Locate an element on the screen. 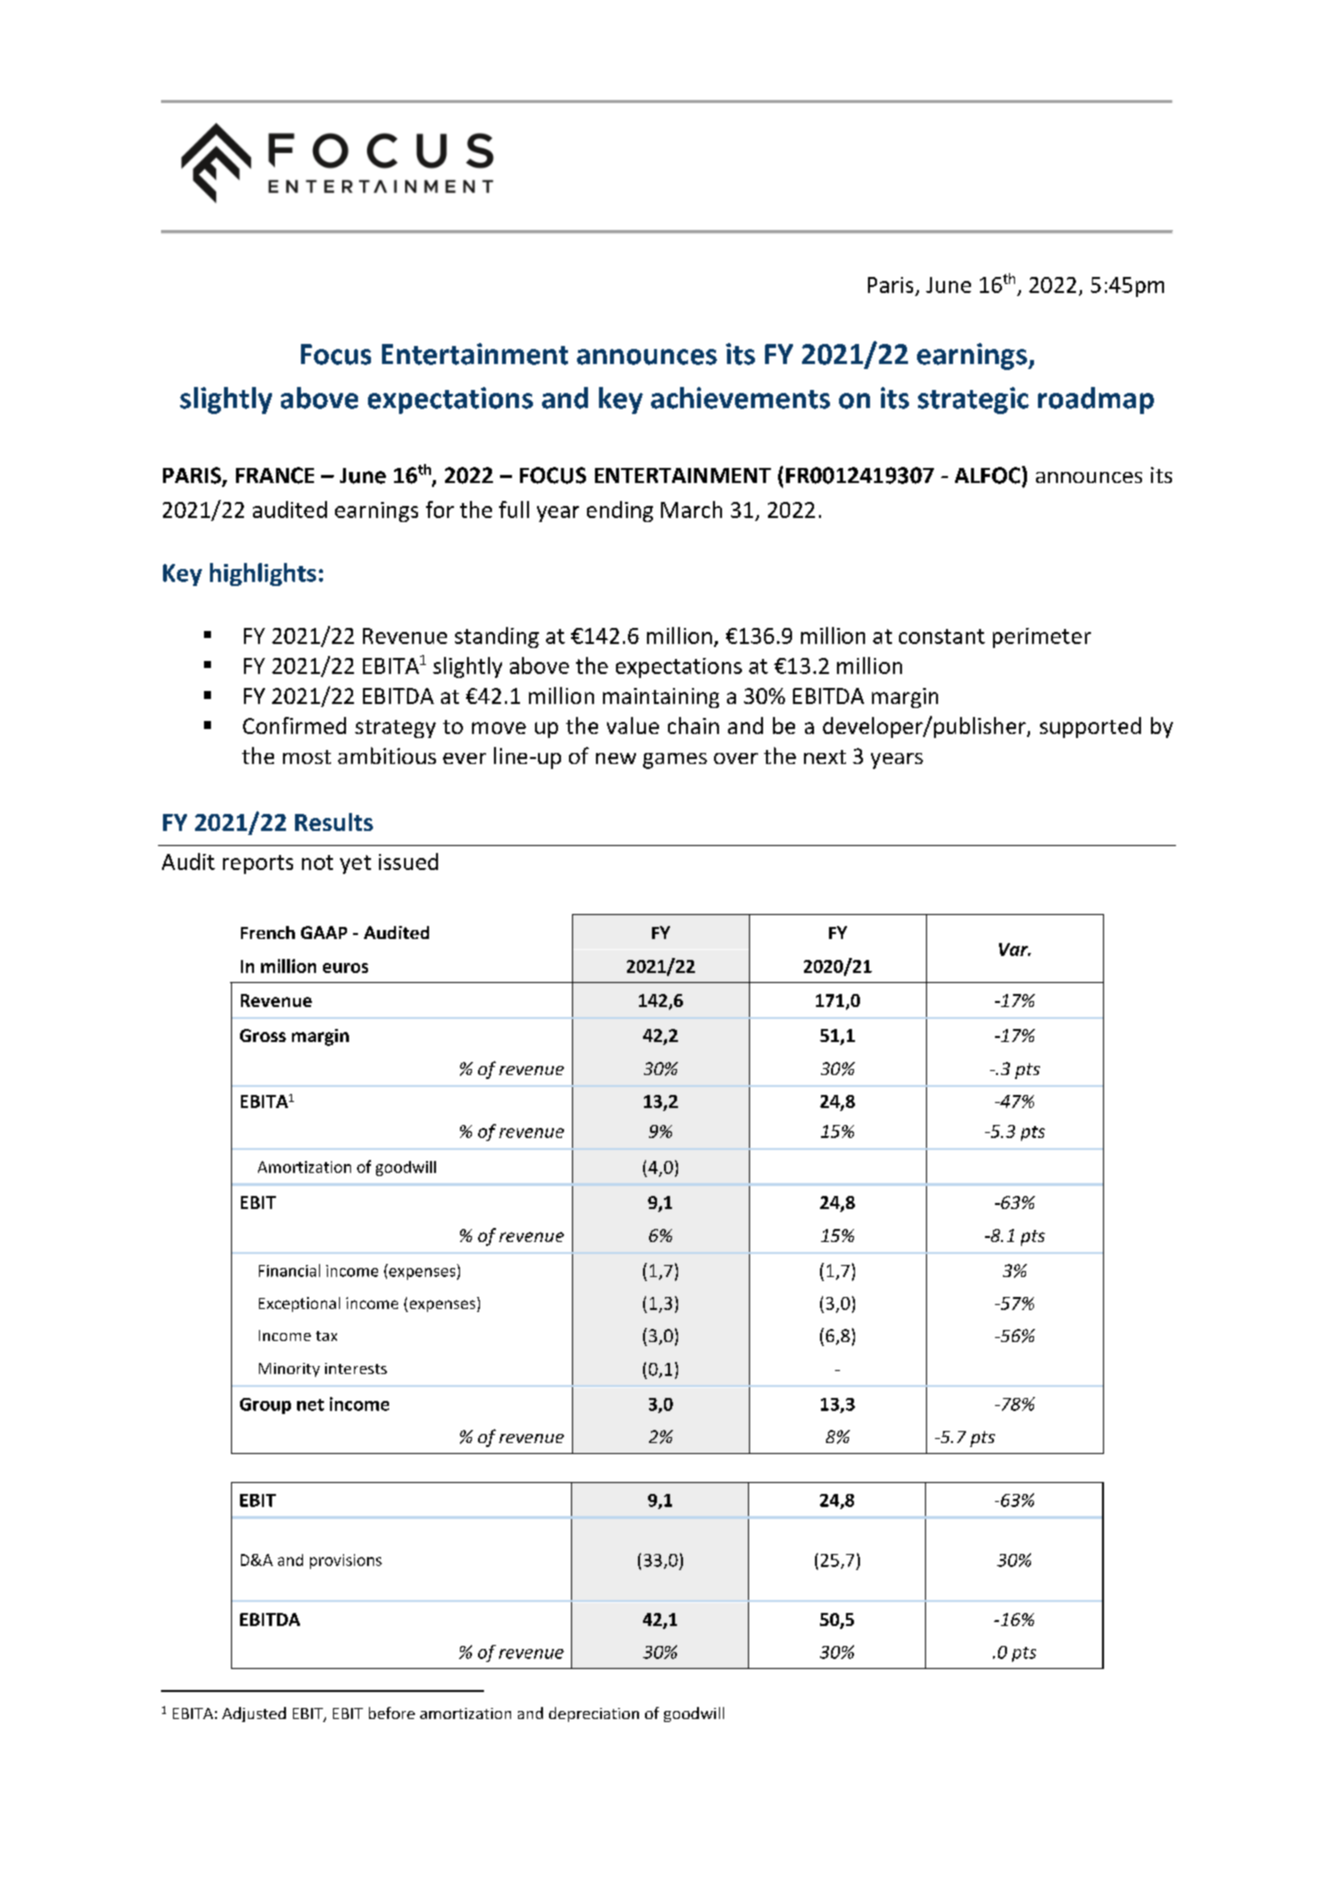 This screenshot has width=1334, height=1885. supported is located at coordinates (1090, 727).
